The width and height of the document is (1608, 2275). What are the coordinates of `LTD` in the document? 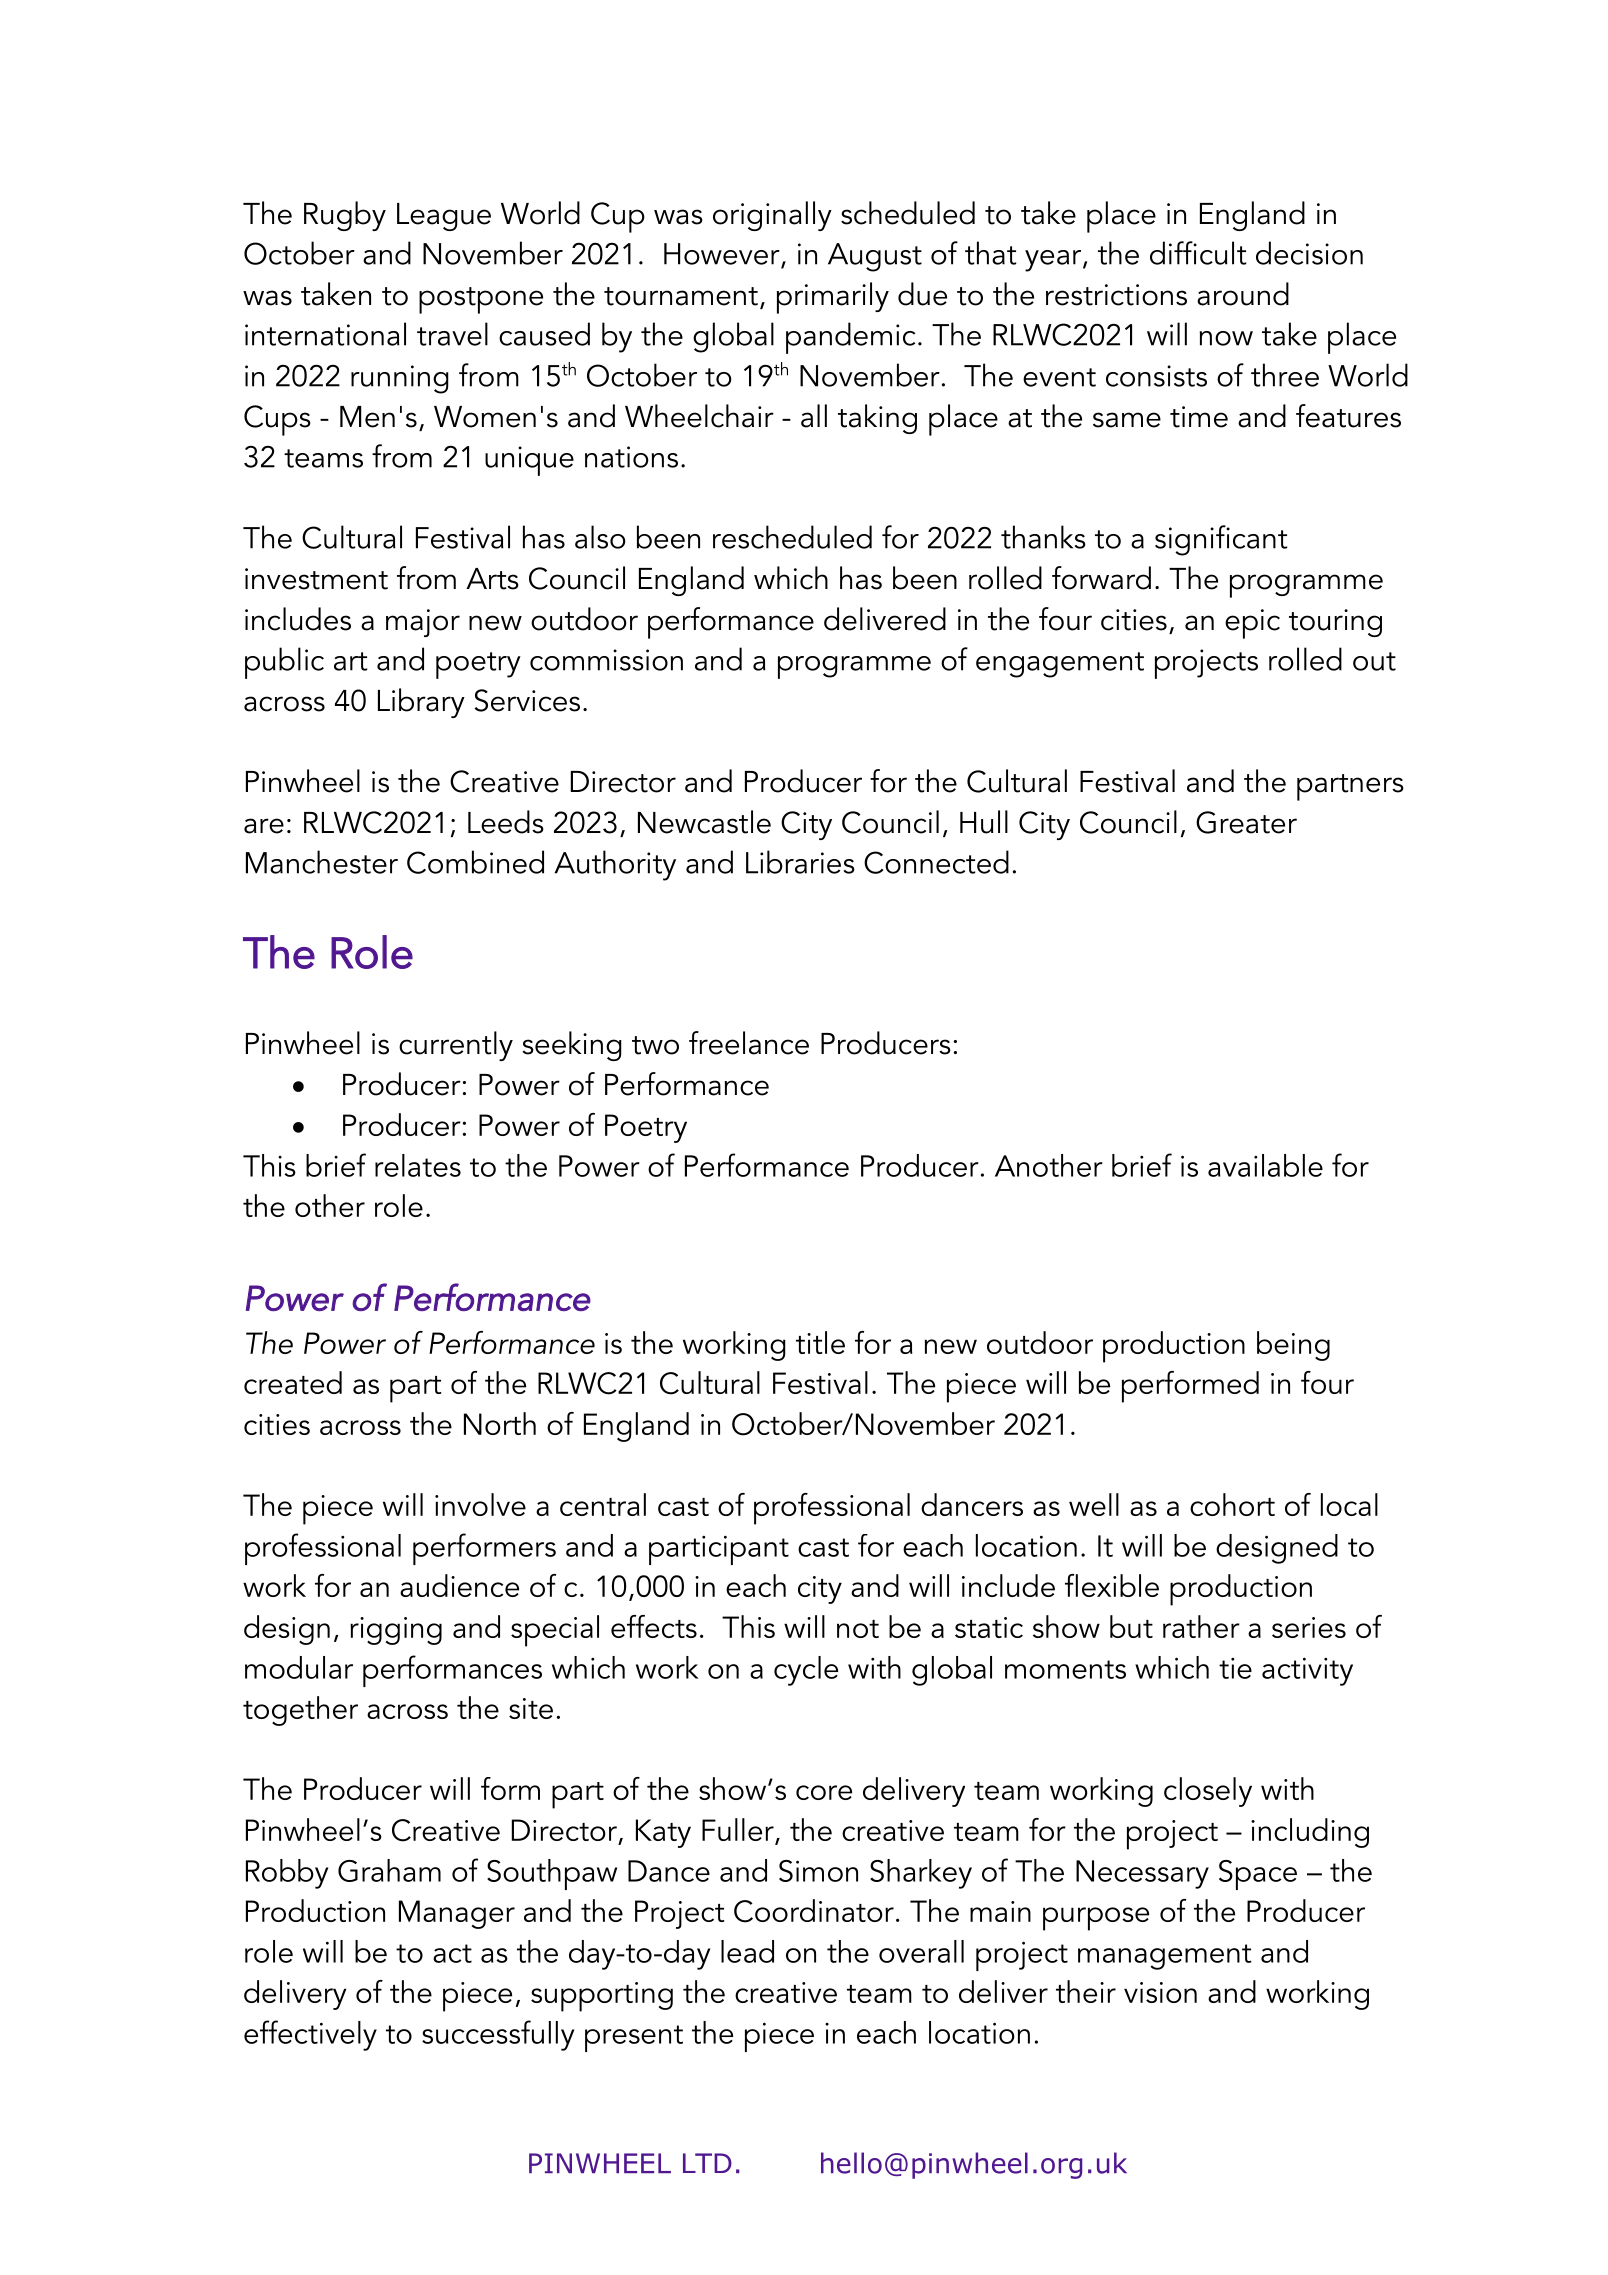 It's located at (707, 2163).
